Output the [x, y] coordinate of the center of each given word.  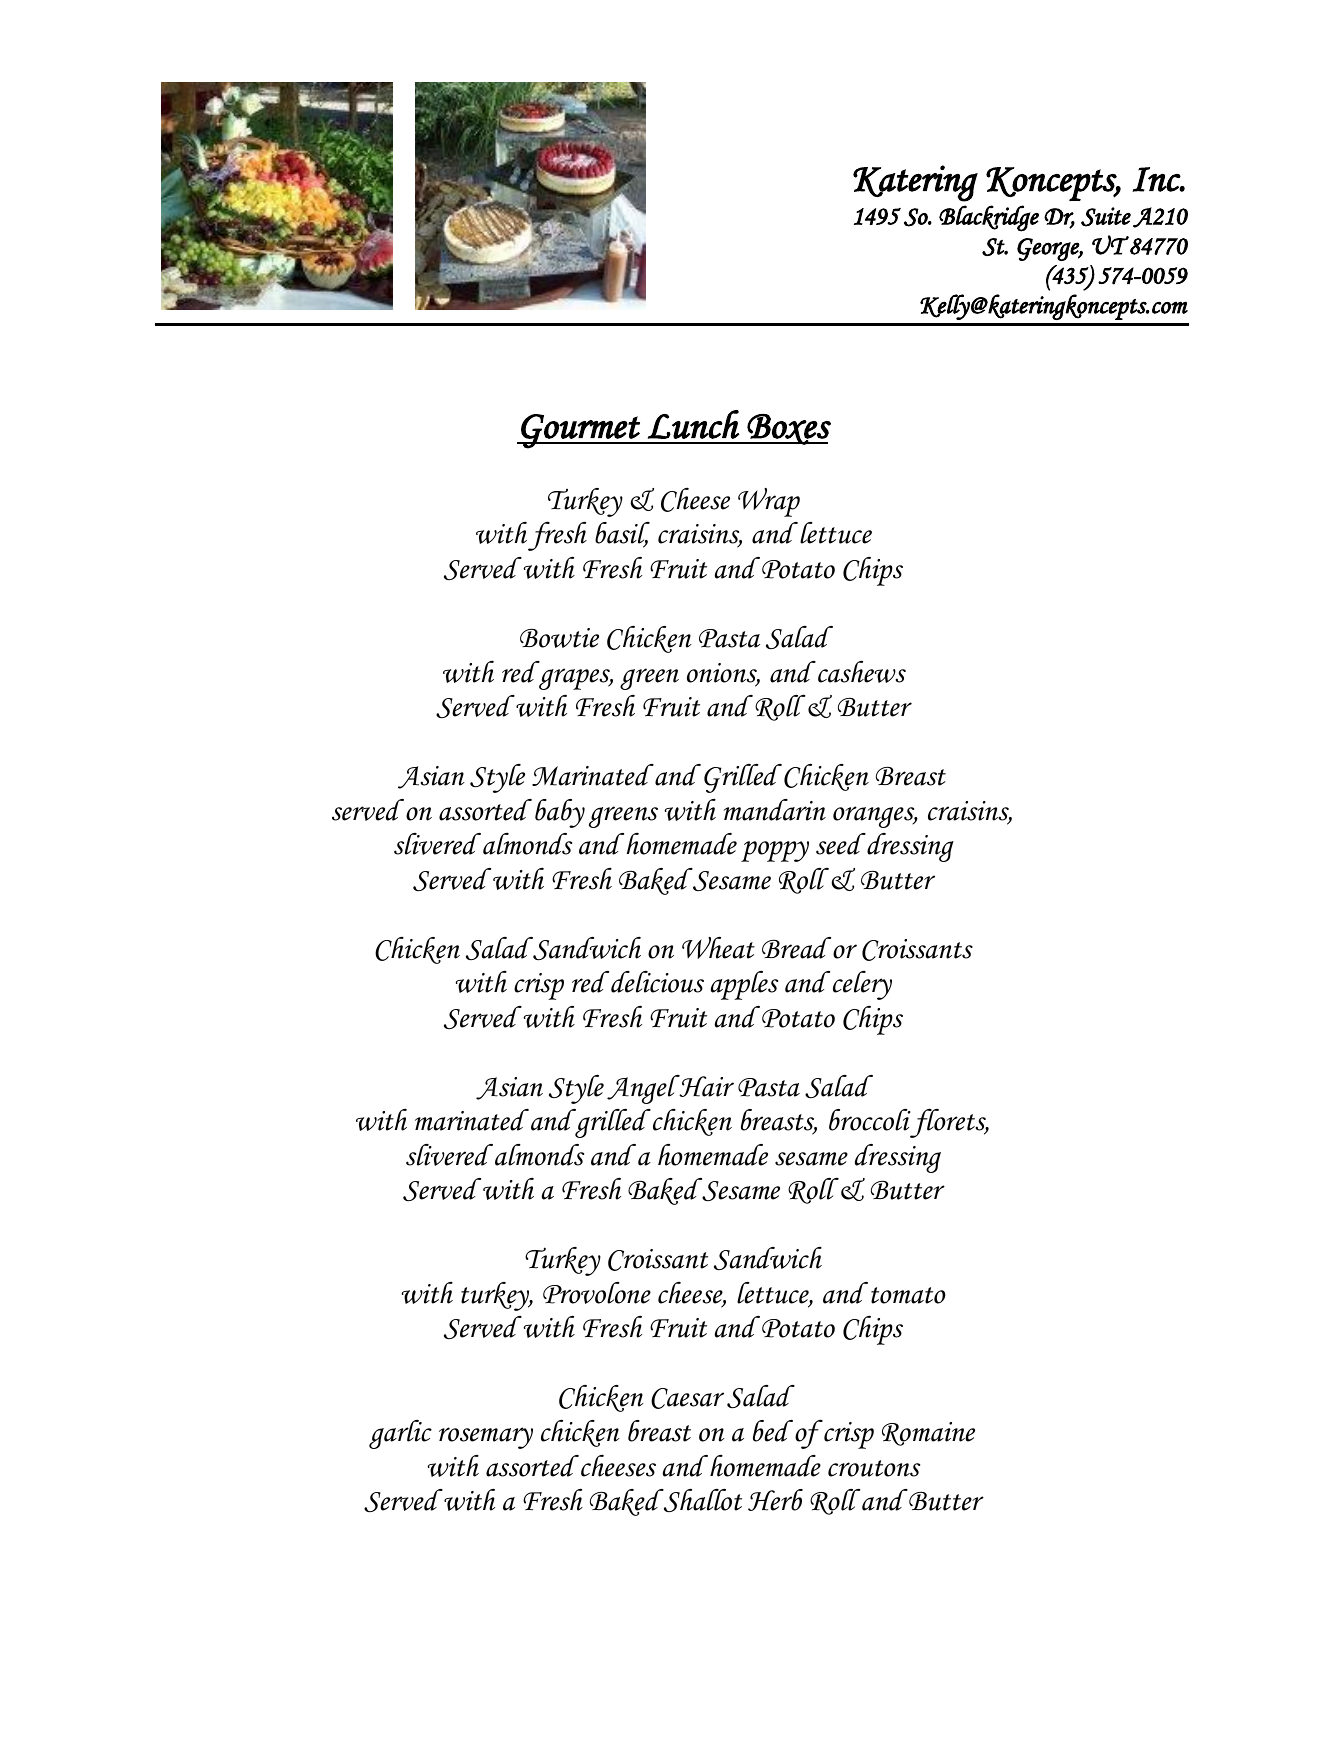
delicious [657, 982]
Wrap [769, 502]
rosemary [486, 1438]
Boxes [788, 429]
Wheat [718, 947]
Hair [706, 1086]
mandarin [775, 810]
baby [560, 813]
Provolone [597, 1293]
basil [622, 534]
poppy [775, 851]
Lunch [693, 424]
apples [744, 985]
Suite [1106, 217]
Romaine [928, 1434]
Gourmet [580, 431]
